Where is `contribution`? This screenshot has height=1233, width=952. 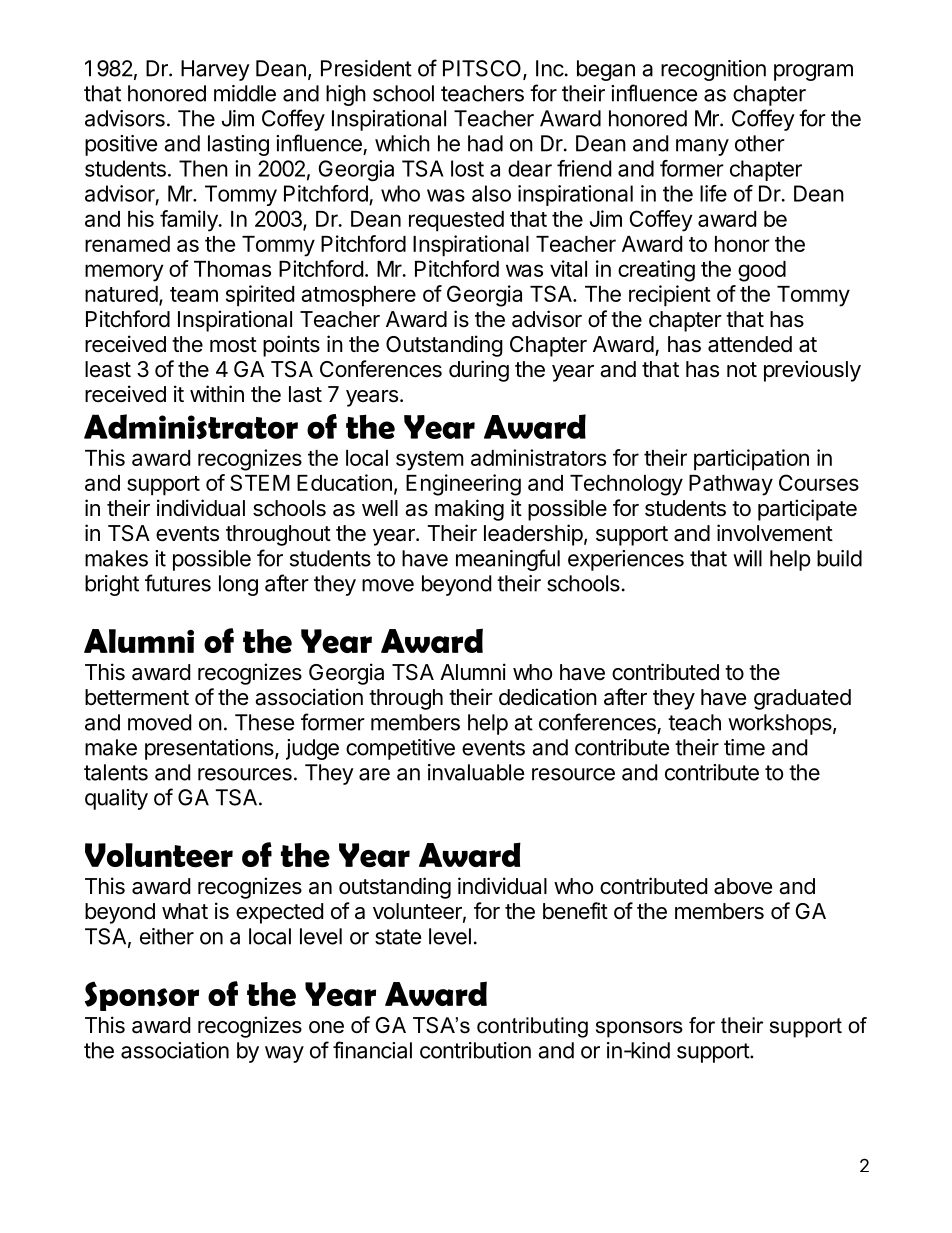
contribution is located at coordinates (475, 1050).
